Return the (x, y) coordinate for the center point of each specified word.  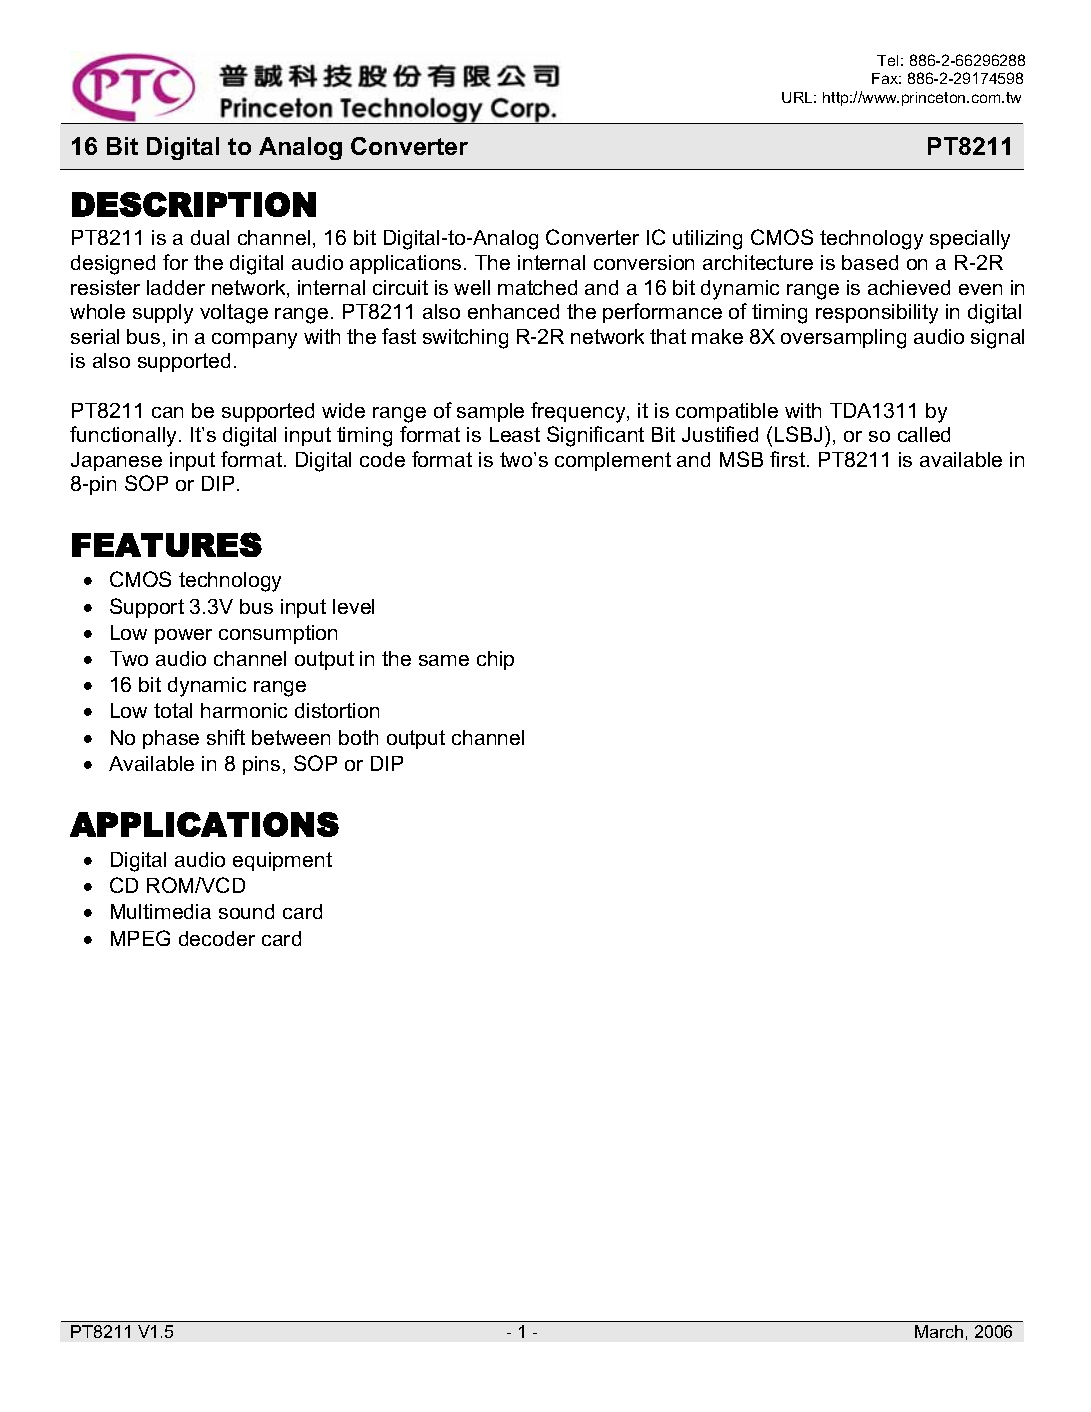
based (870, 262)
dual (210, 237)
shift (226, 737)
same (444, 660)
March (939, 1331)
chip (495, 660)
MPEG (140, 938)
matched (537, 287)
